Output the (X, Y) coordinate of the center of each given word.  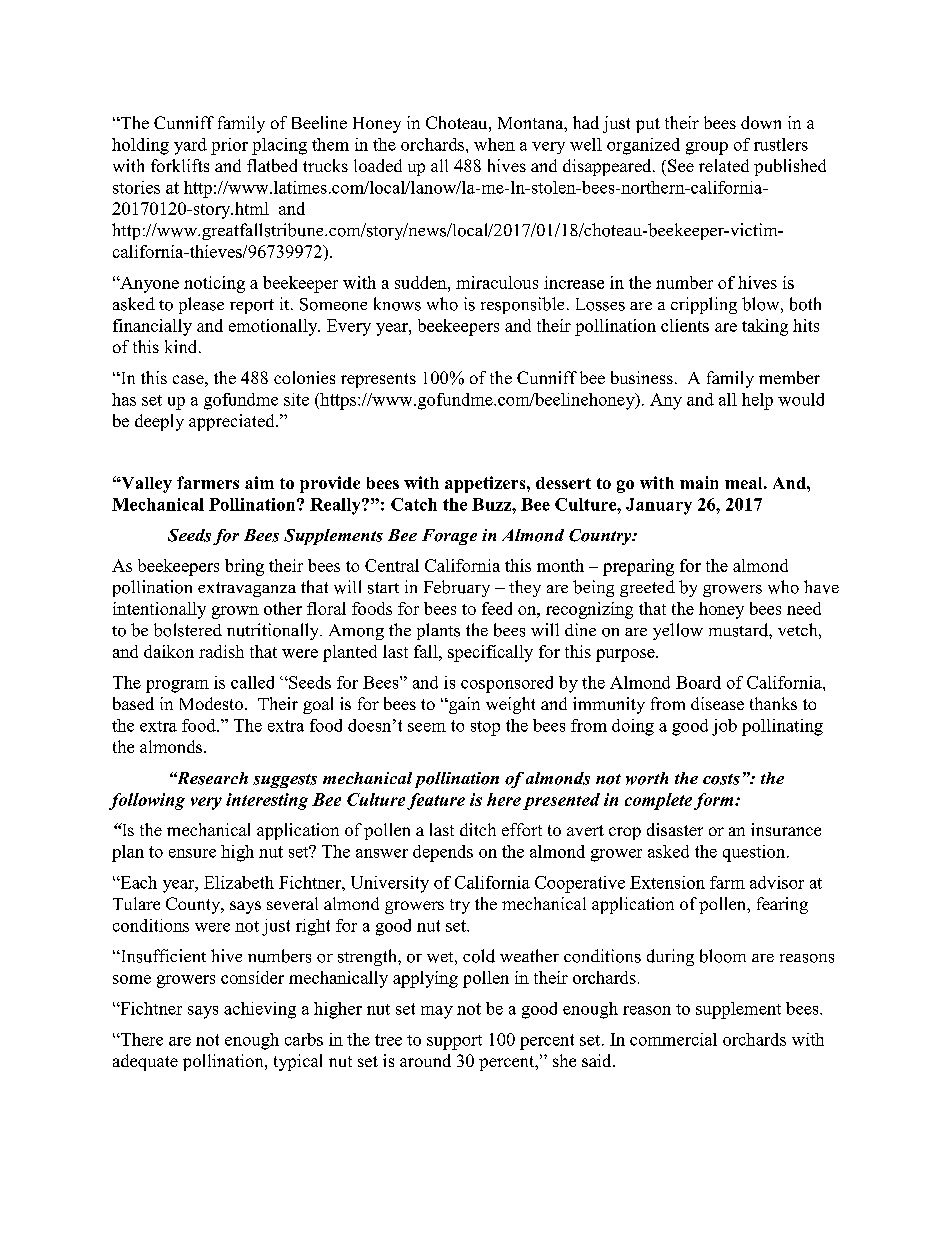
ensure (192, 853)
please (201, 305)
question (755, 853)
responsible (522, 305)
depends (443, 853)
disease (717, 703)
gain (463, 705)
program (177, 686)
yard (190, 146)
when (494, 144)
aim (259, 482)
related (724, 165)
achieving (260, 1010)
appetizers (486, 484)
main (699, 482)
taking (765, 327)
